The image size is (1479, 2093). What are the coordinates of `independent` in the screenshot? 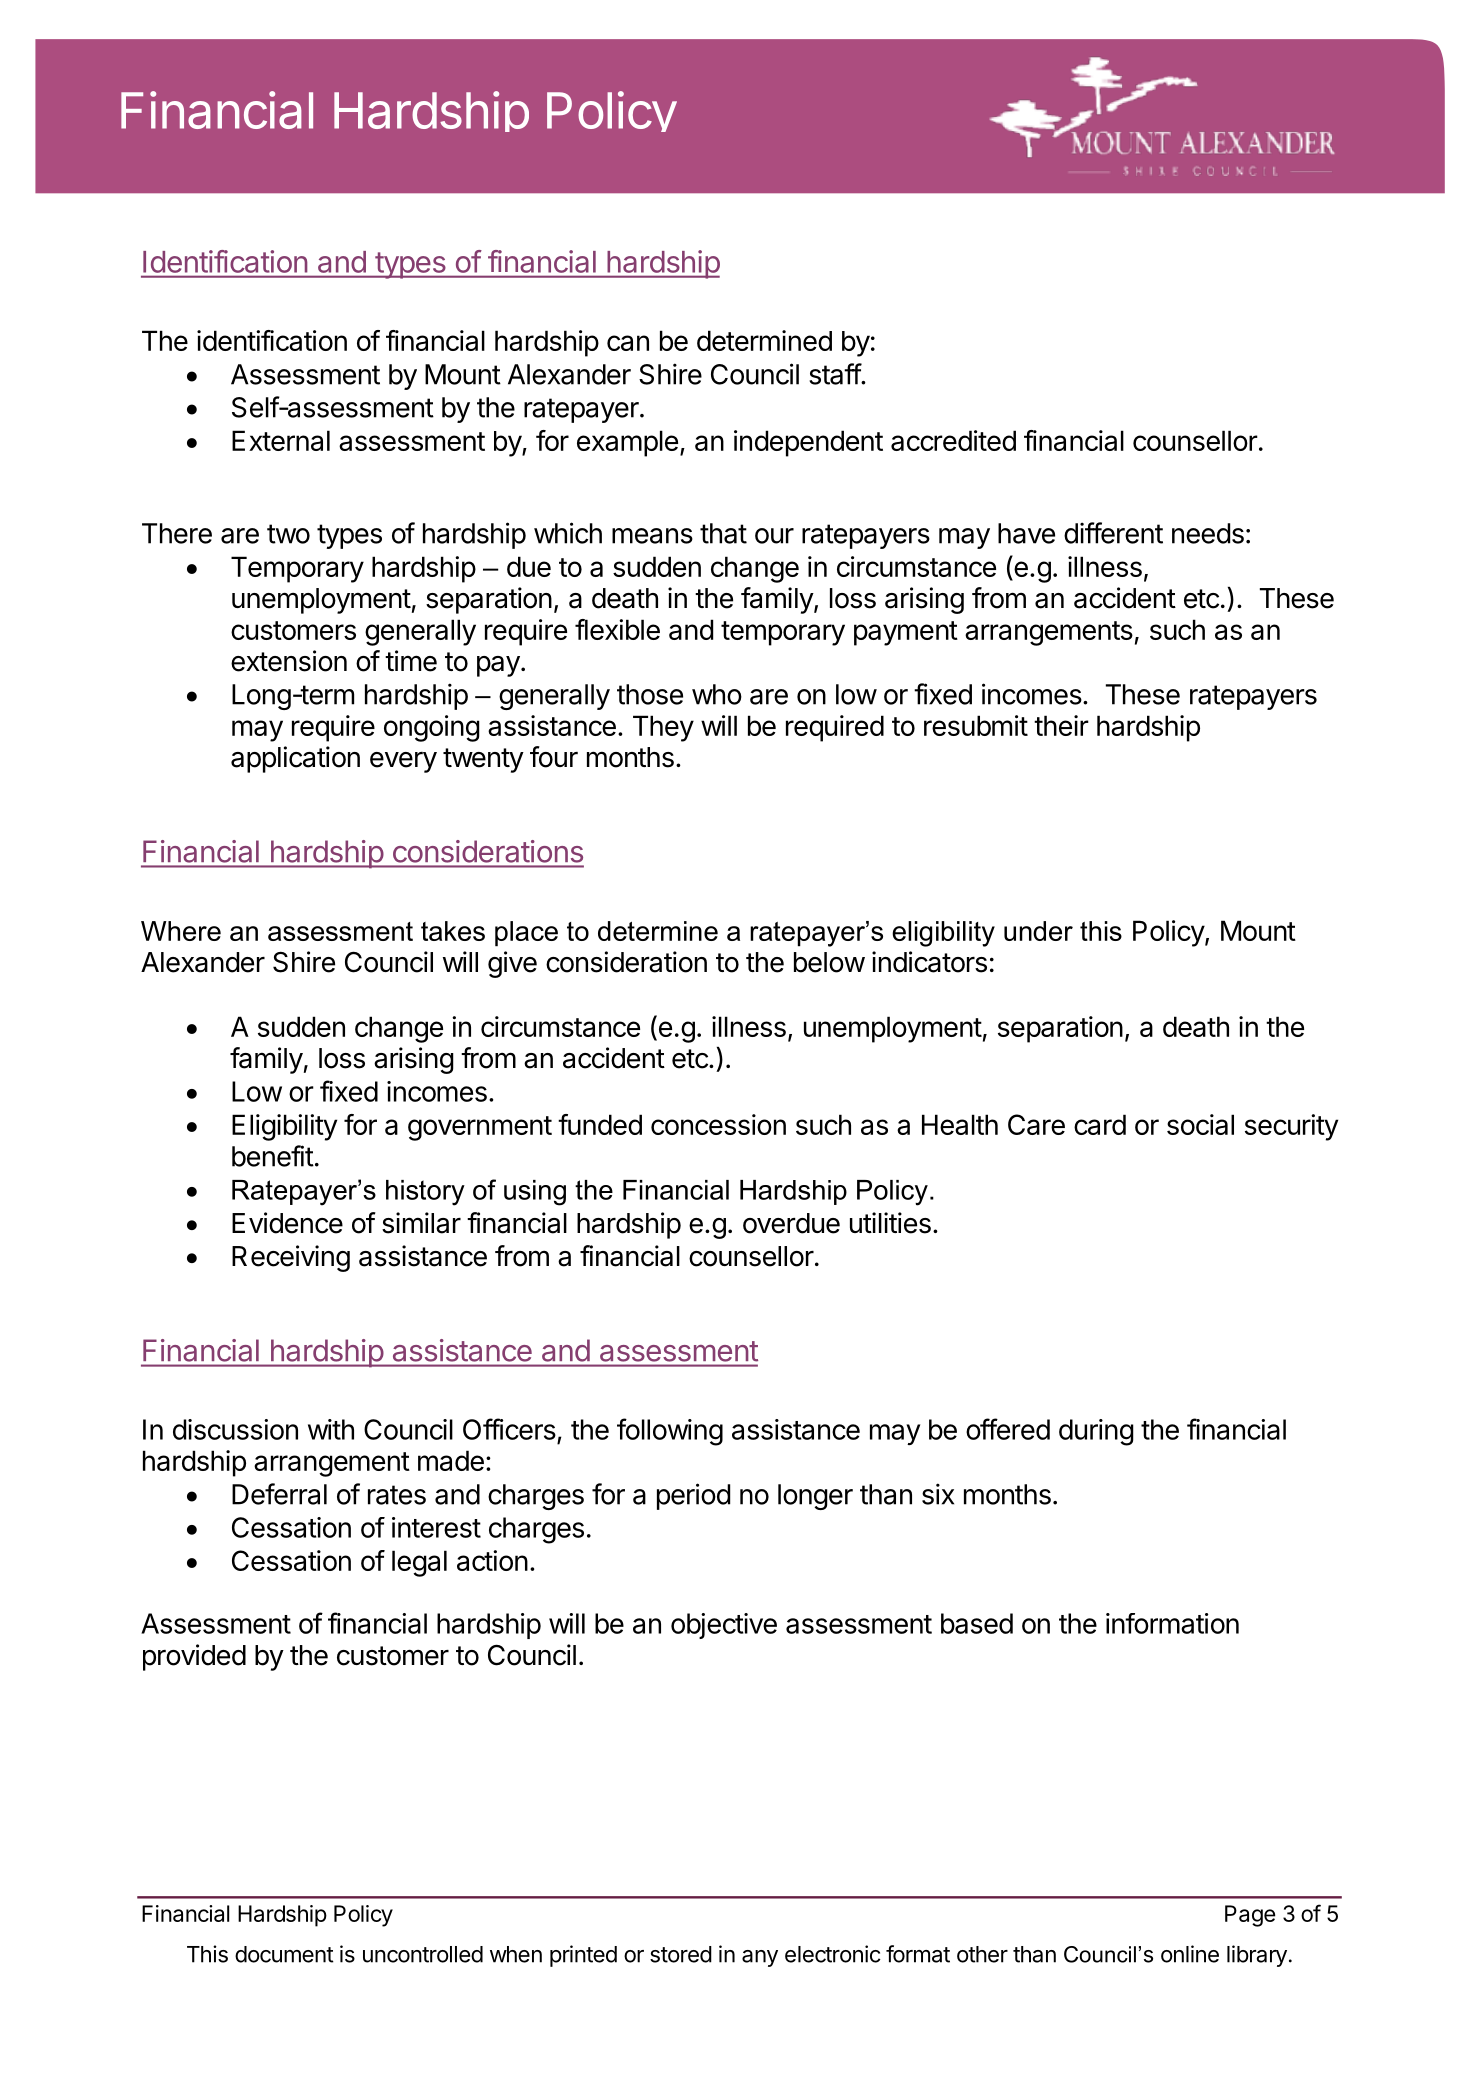 It's located at (808, 443).
